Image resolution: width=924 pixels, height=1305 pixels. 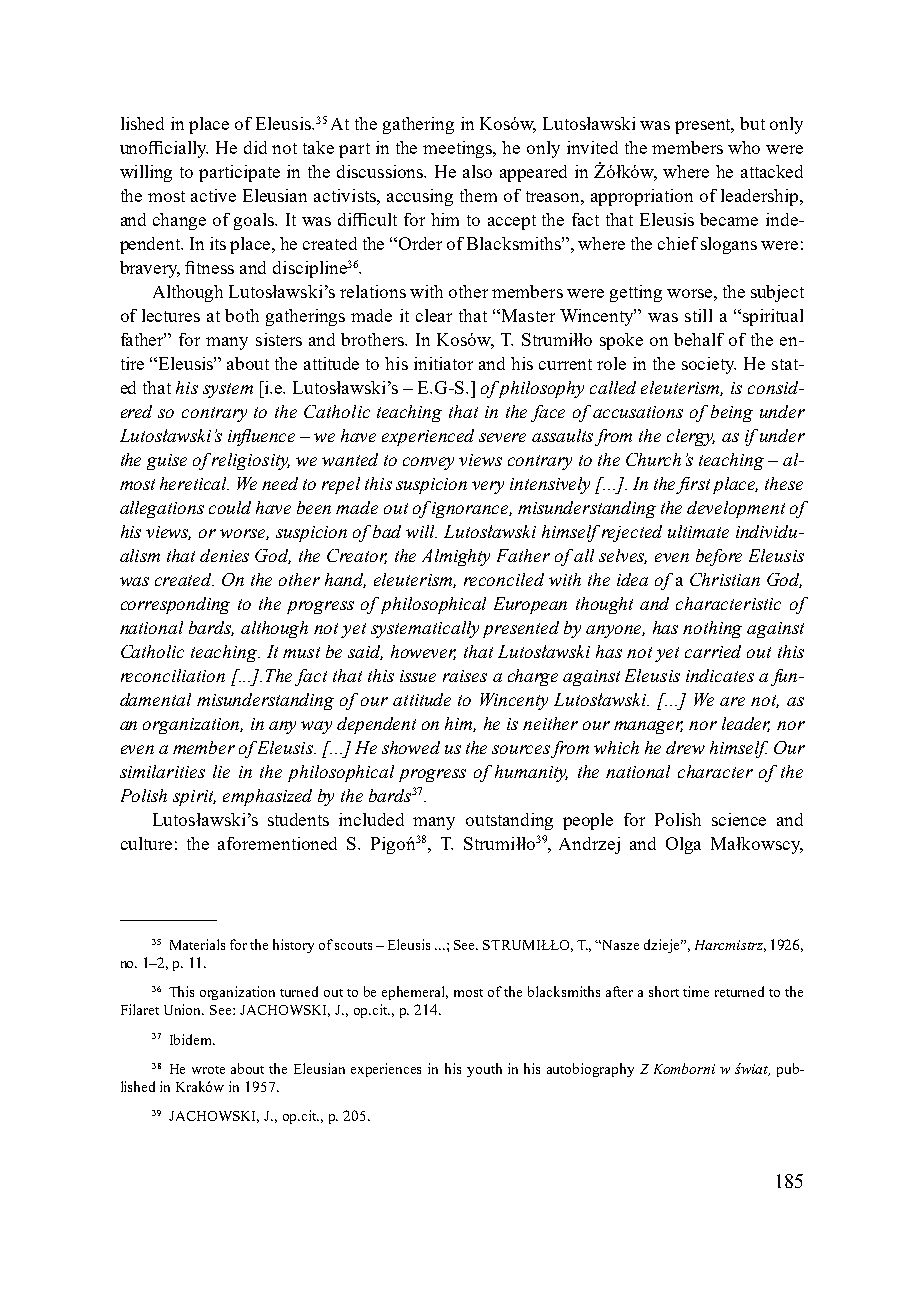 I want to click on both, so click(x=242, y=315).
